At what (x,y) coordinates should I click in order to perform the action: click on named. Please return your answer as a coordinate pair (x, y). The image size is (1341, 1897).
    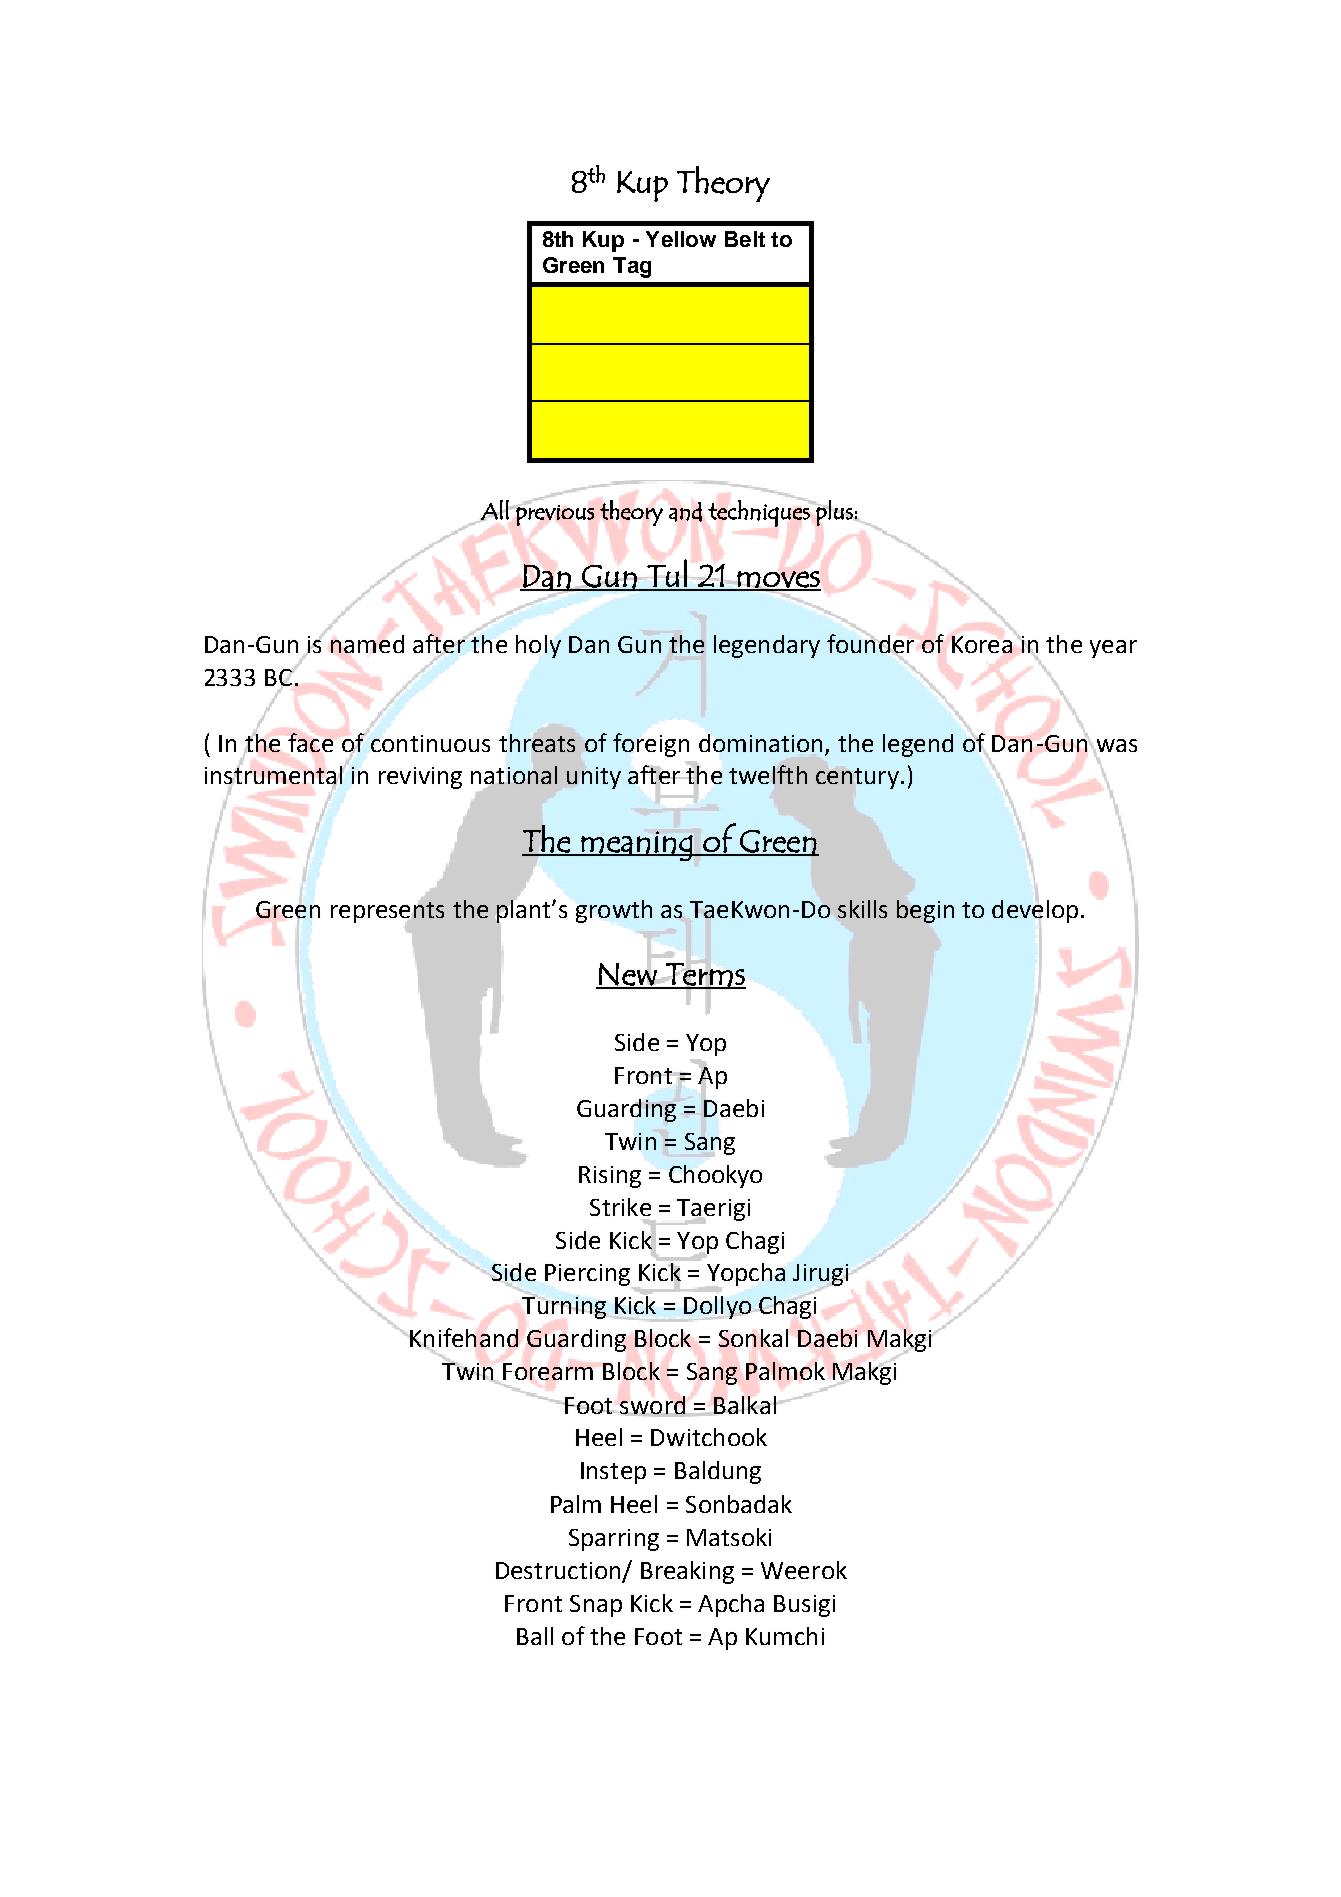
    Looking at the image, I should click on (367, 644).
